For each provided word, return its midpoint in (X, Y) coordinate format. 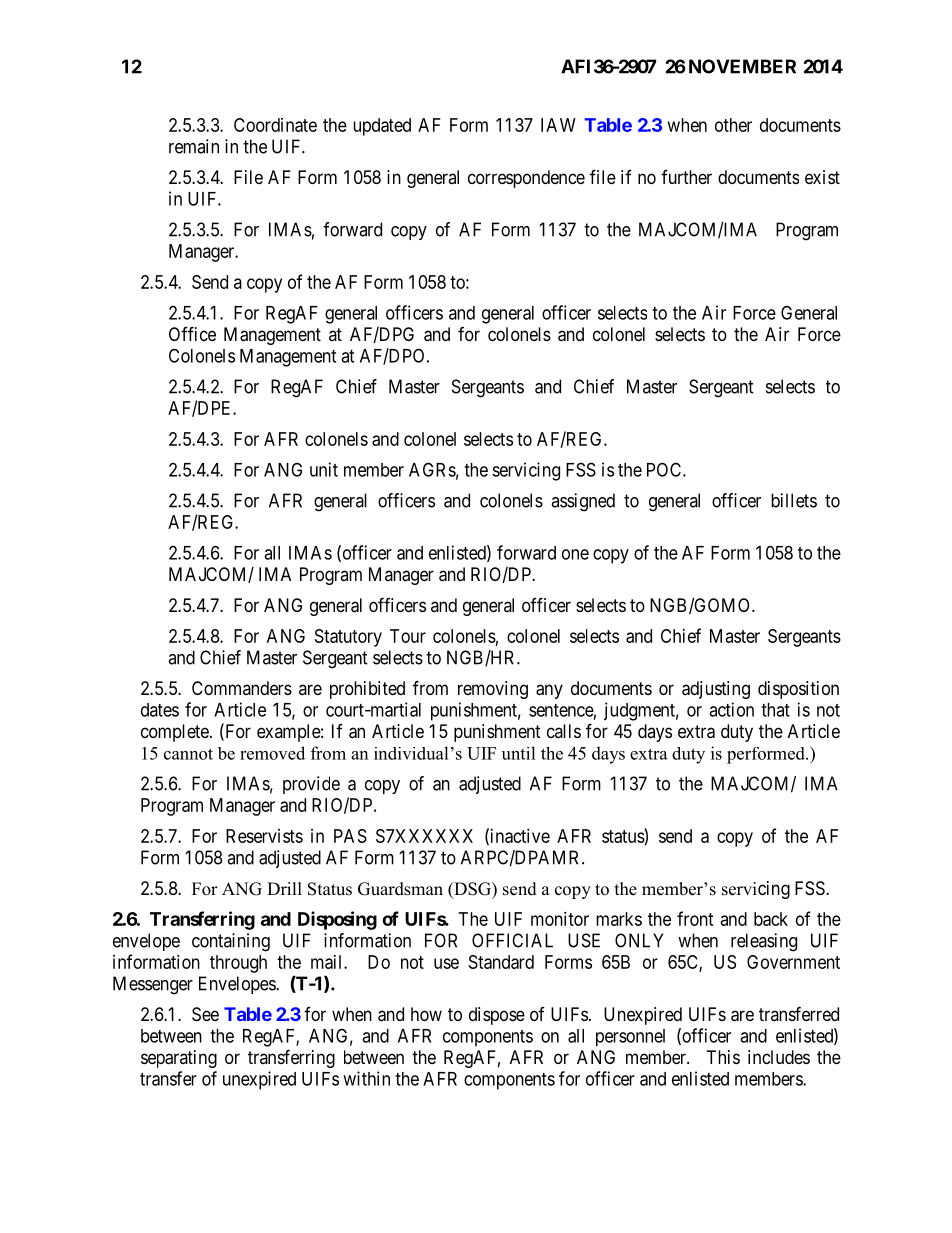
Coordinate (275, 125)
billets (794, 500)
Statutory (348, 638)
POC (665, 469)
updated (382, 127)
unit (324, 469)
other (733, 125)
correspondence (526, 179)
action (731, 709)
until (519, 753)
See (205, 1014)
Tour (408, 636)
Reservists (264, 836)
